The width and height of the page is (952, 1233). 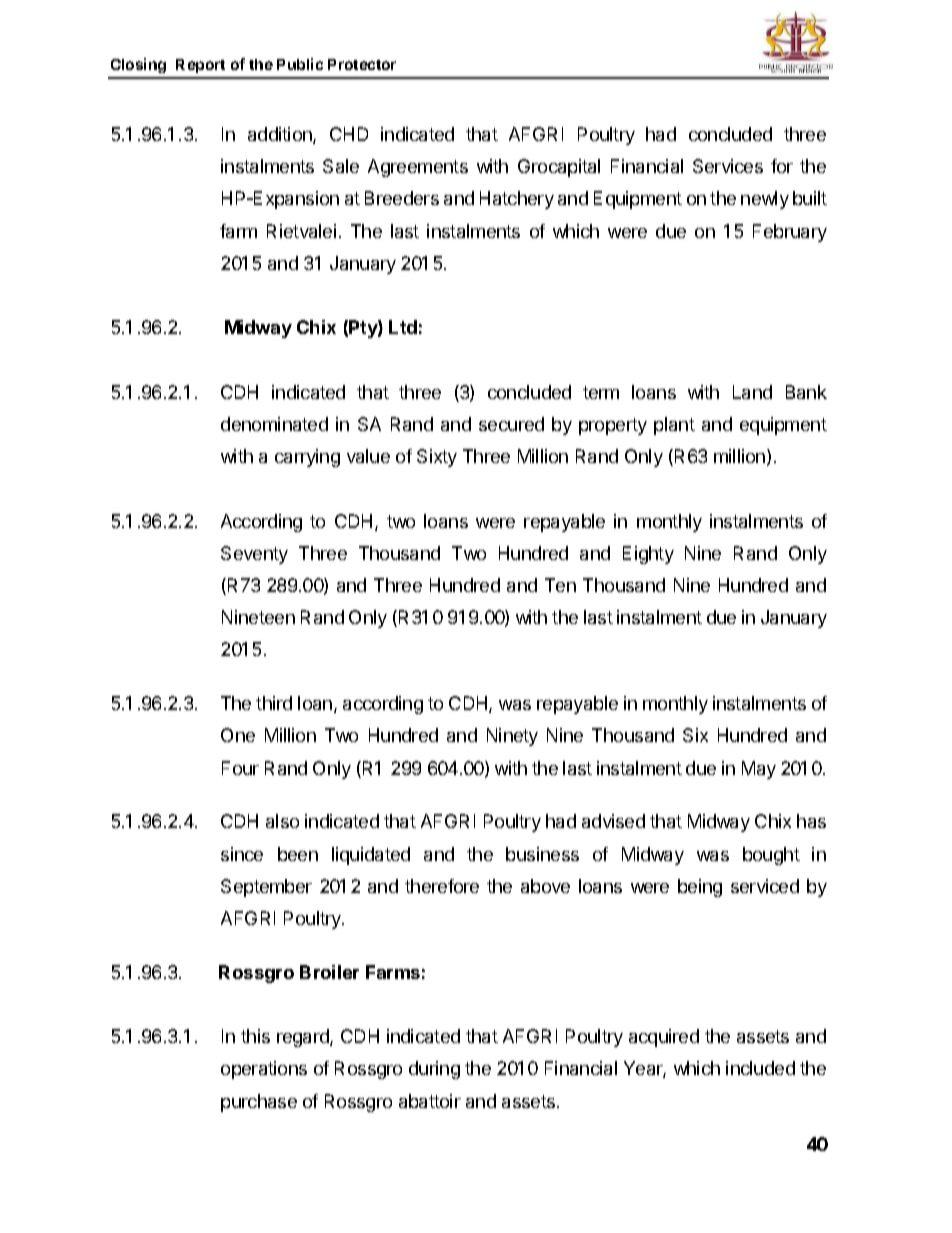 I want to click on operations, so click(x=264, y=1070).
